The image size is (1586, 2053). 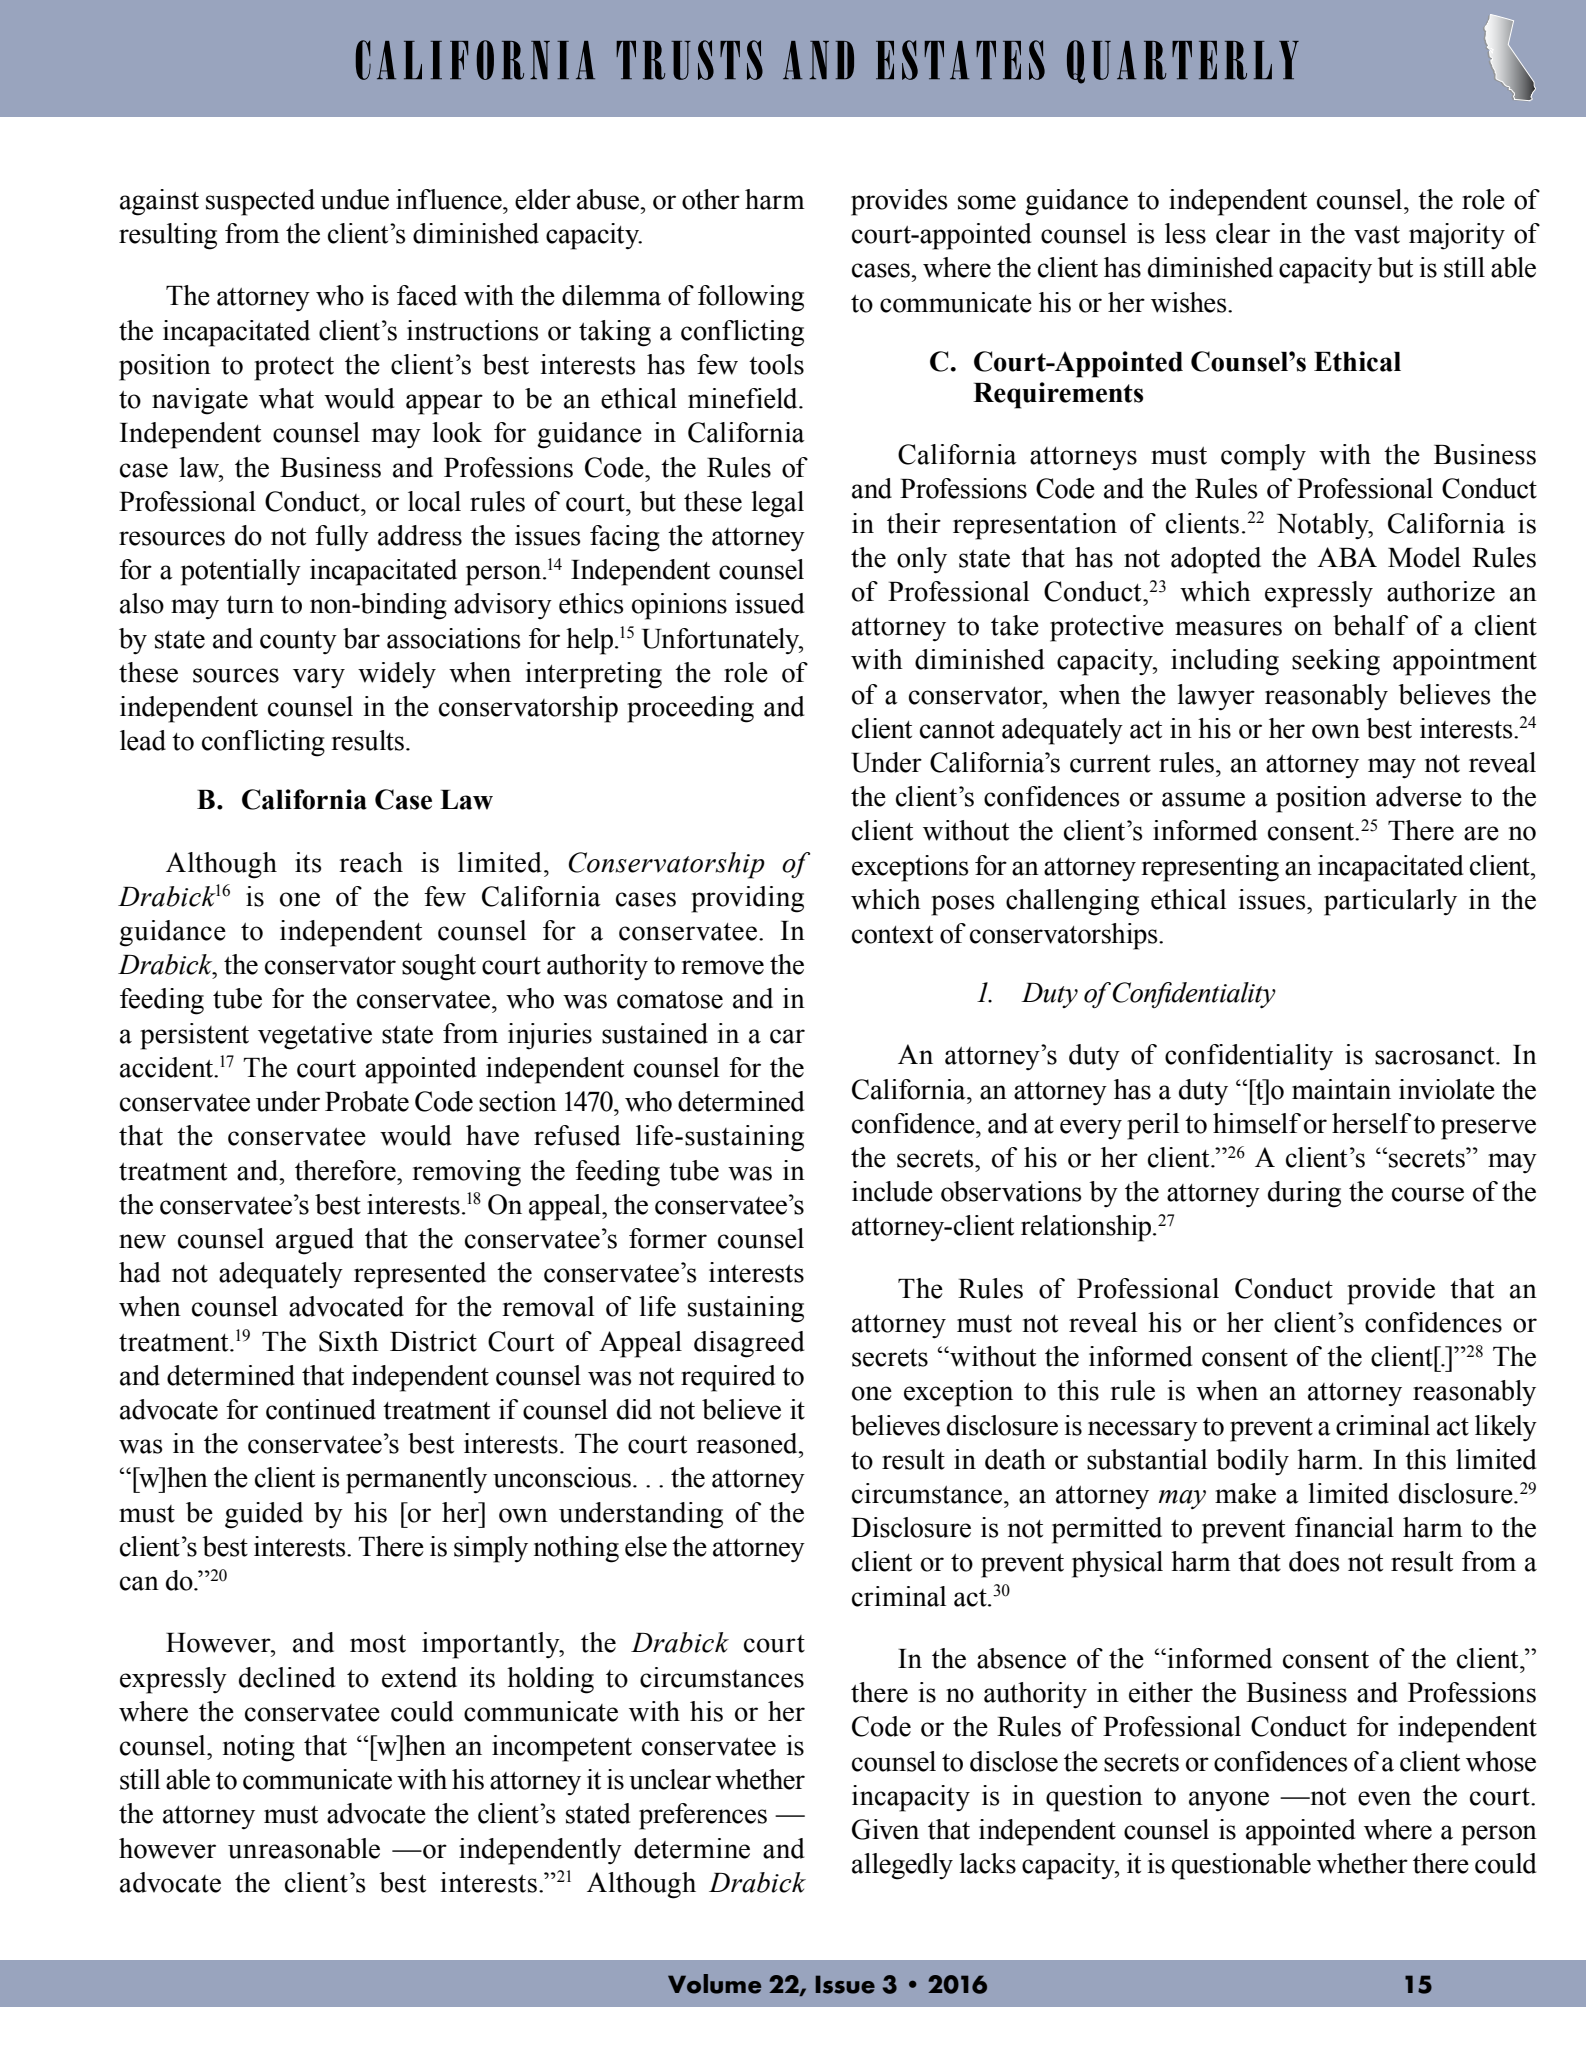 I want to click on vary, so click(x=319, y=678).
